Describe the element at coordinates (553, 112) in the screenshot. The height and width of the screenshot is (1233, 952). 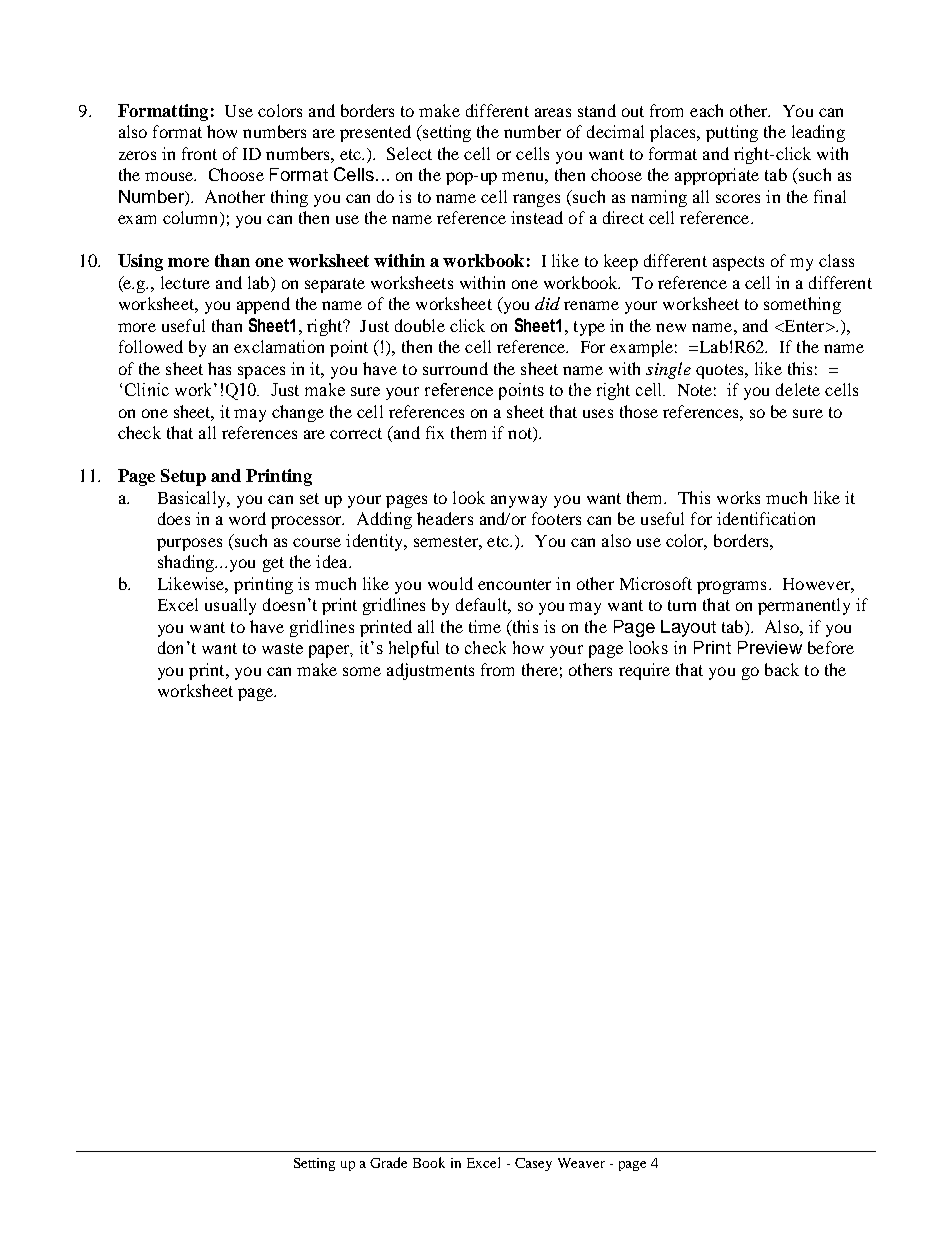
I see `areas` at that location.
